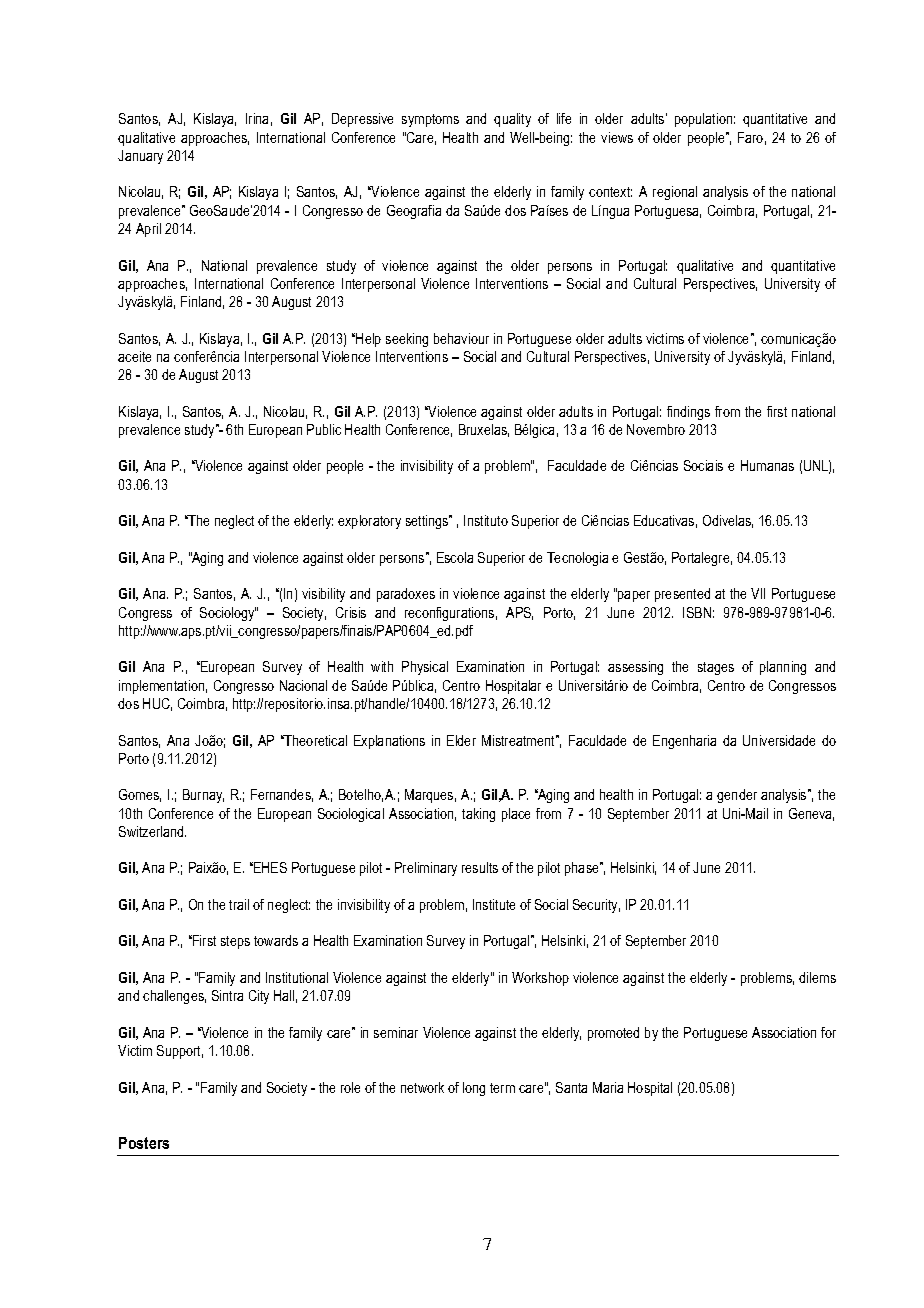 The image size is (924, 1308). What do you see at coordinates (228, 614) in the screenshot?
I see `Sociology` at bounding box center [228, 614].
